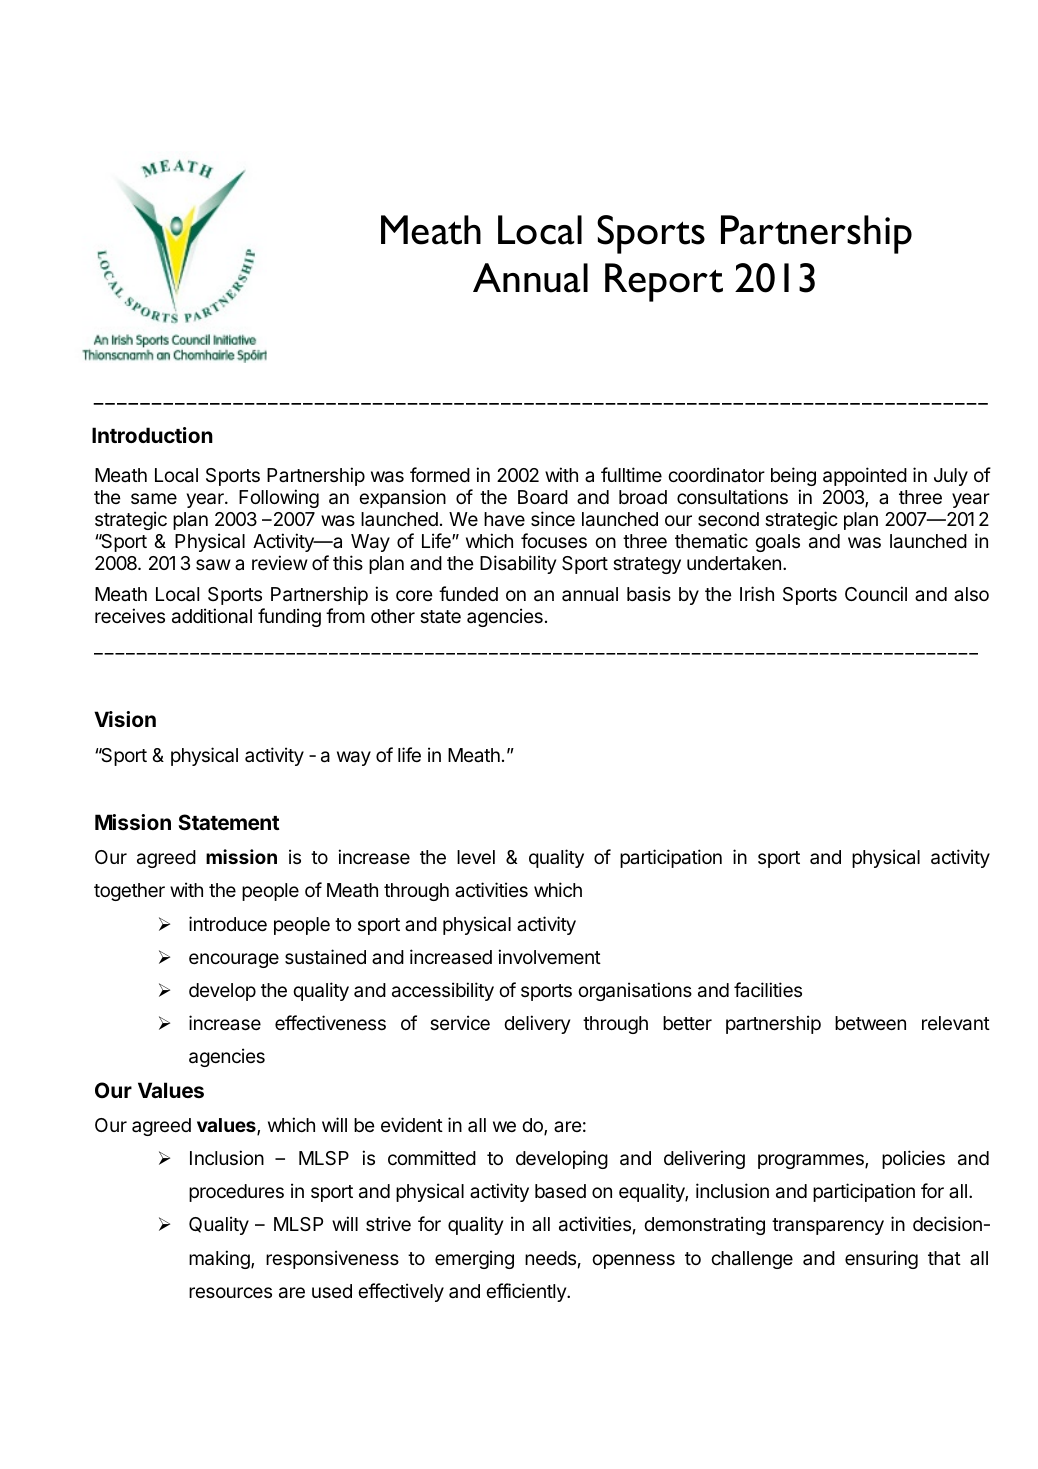  Describe the element at coordinates (865, 476) in the screenshot. I see `appointed` at that location.
